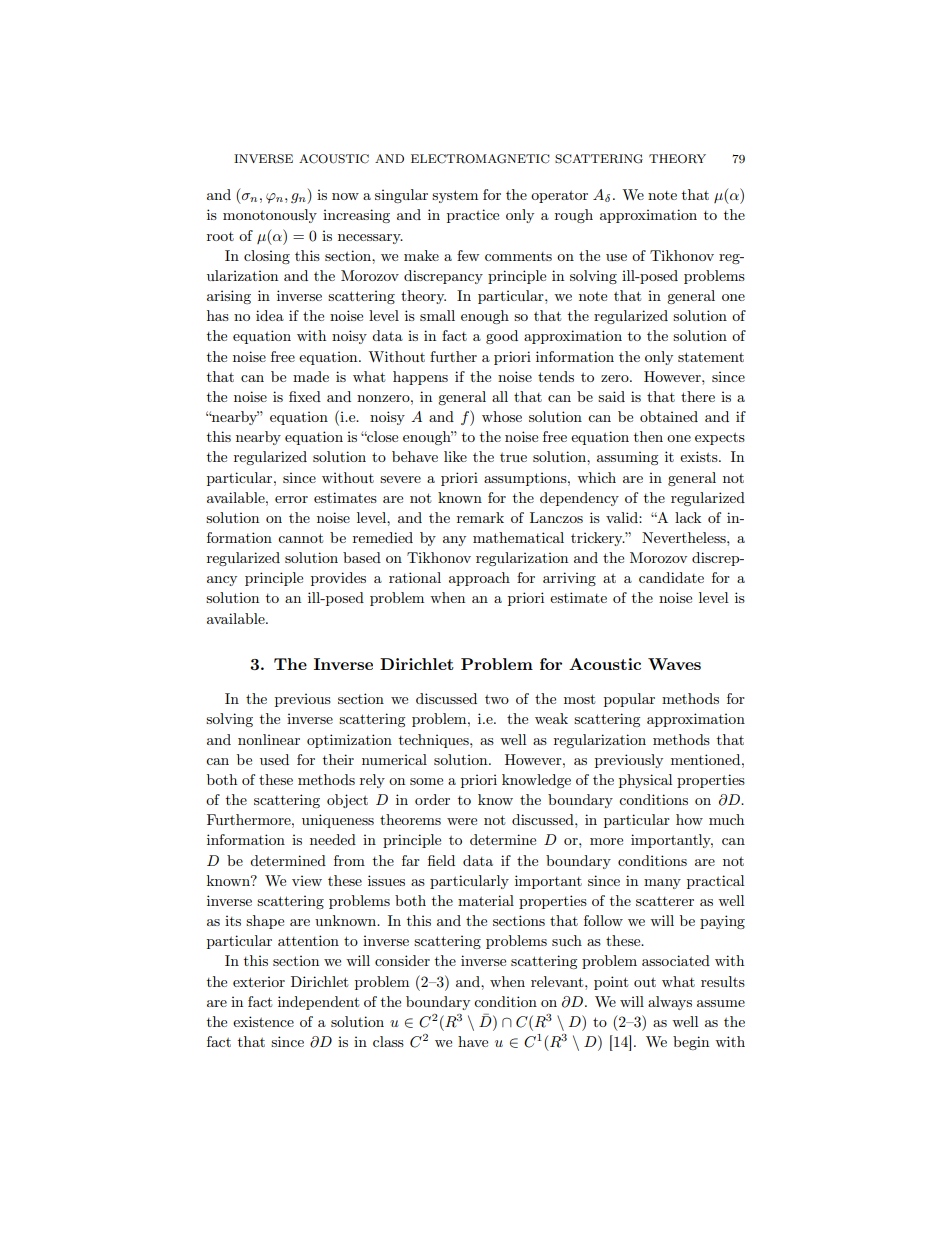 The height and width of the image is (1233, 952). I want to click on approach, so click(479, 579).
